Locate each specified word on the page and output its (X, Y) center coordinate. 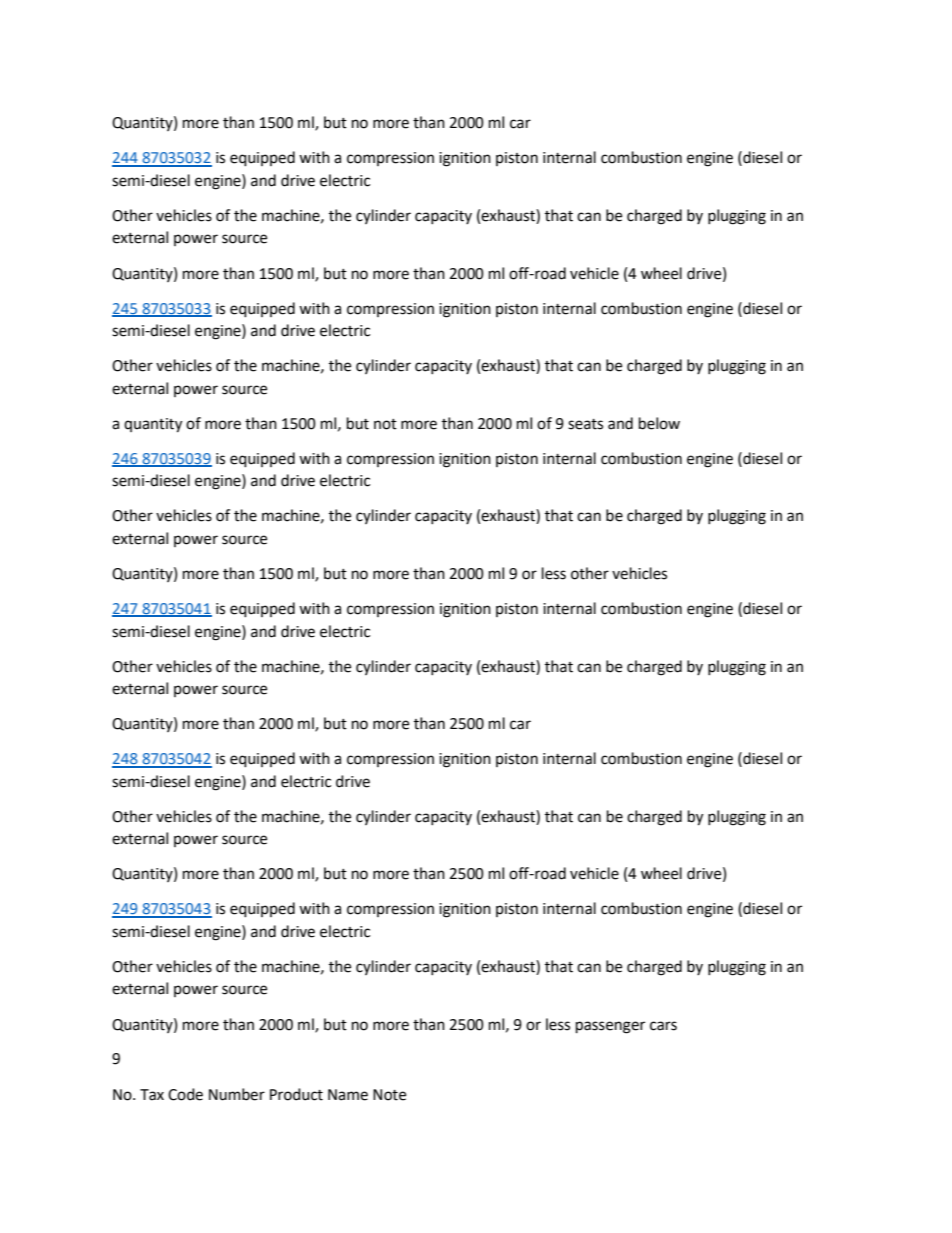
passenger (610, 1027)
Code (185, 1094)
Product (296, 1094)
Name (348, 1095)
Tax (152, 1095)
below (659, 423)
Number (237, 1094)
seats (585, 424)
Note (389, 1095)
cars (663, 1026)
